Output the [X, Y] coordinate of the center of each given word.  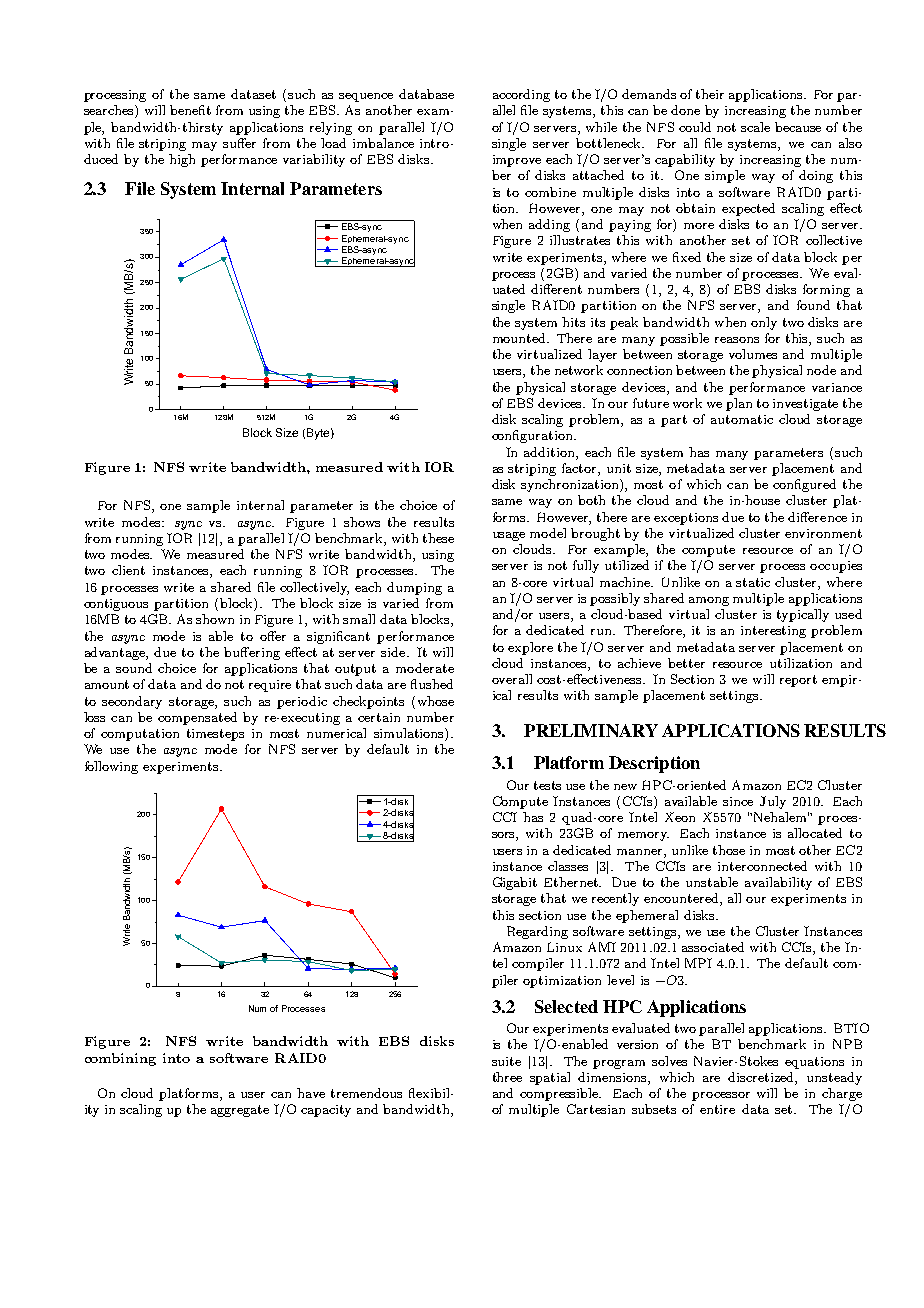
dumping [414, 588]
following [111, 767]
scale [755, 127]
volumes [753, 354]
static [753, 582]
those [729, 850]
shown [215, 619]
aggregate [240, 1111]
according [521, 95]
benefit [190, 110]
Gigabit [515, 883]
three [507, 1077]
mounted [520, 338]
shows [362, 522]
